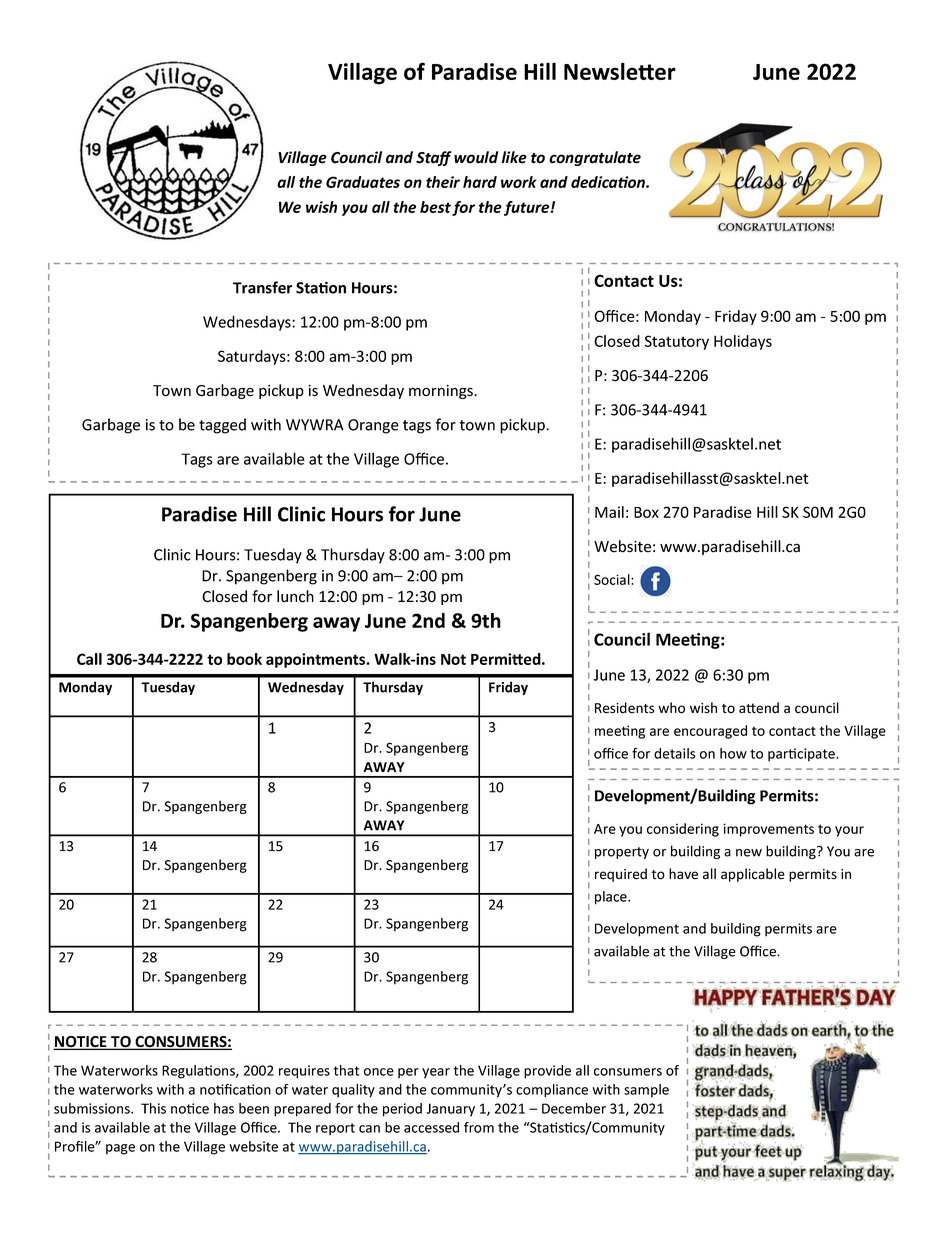  What do you see at coordinates (620, 71) in the screenshot?
I see `Newsletter` at bounding box center [620, 71].
